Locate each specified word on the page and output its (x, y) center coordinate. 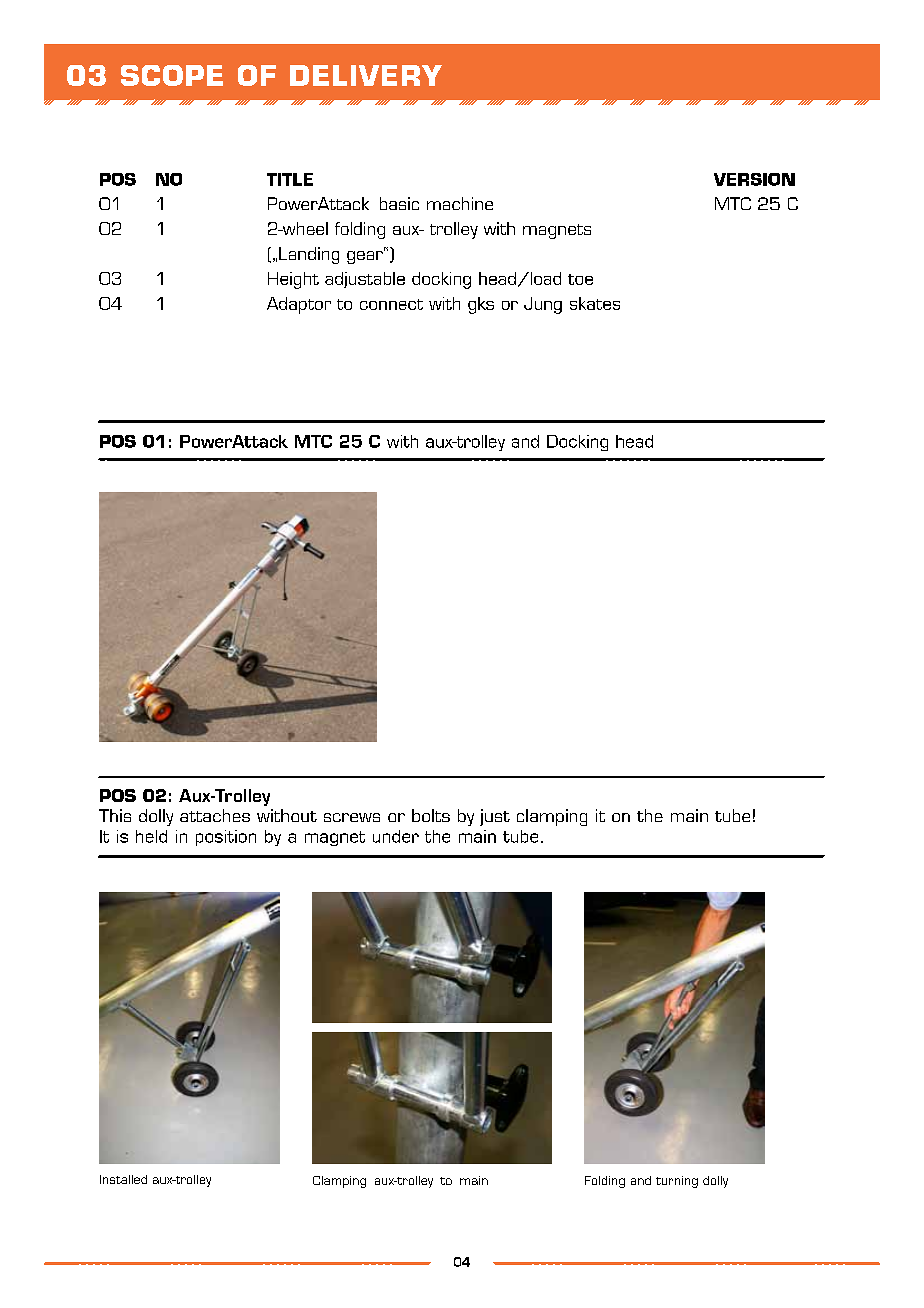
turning (677, 1182)
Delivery (366, 75)
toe (580, 279)
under (396, 836)
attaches (215, 815)
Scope (172, 75)
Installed (123, 1179)
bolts (431, 815)
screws (352, 817)
